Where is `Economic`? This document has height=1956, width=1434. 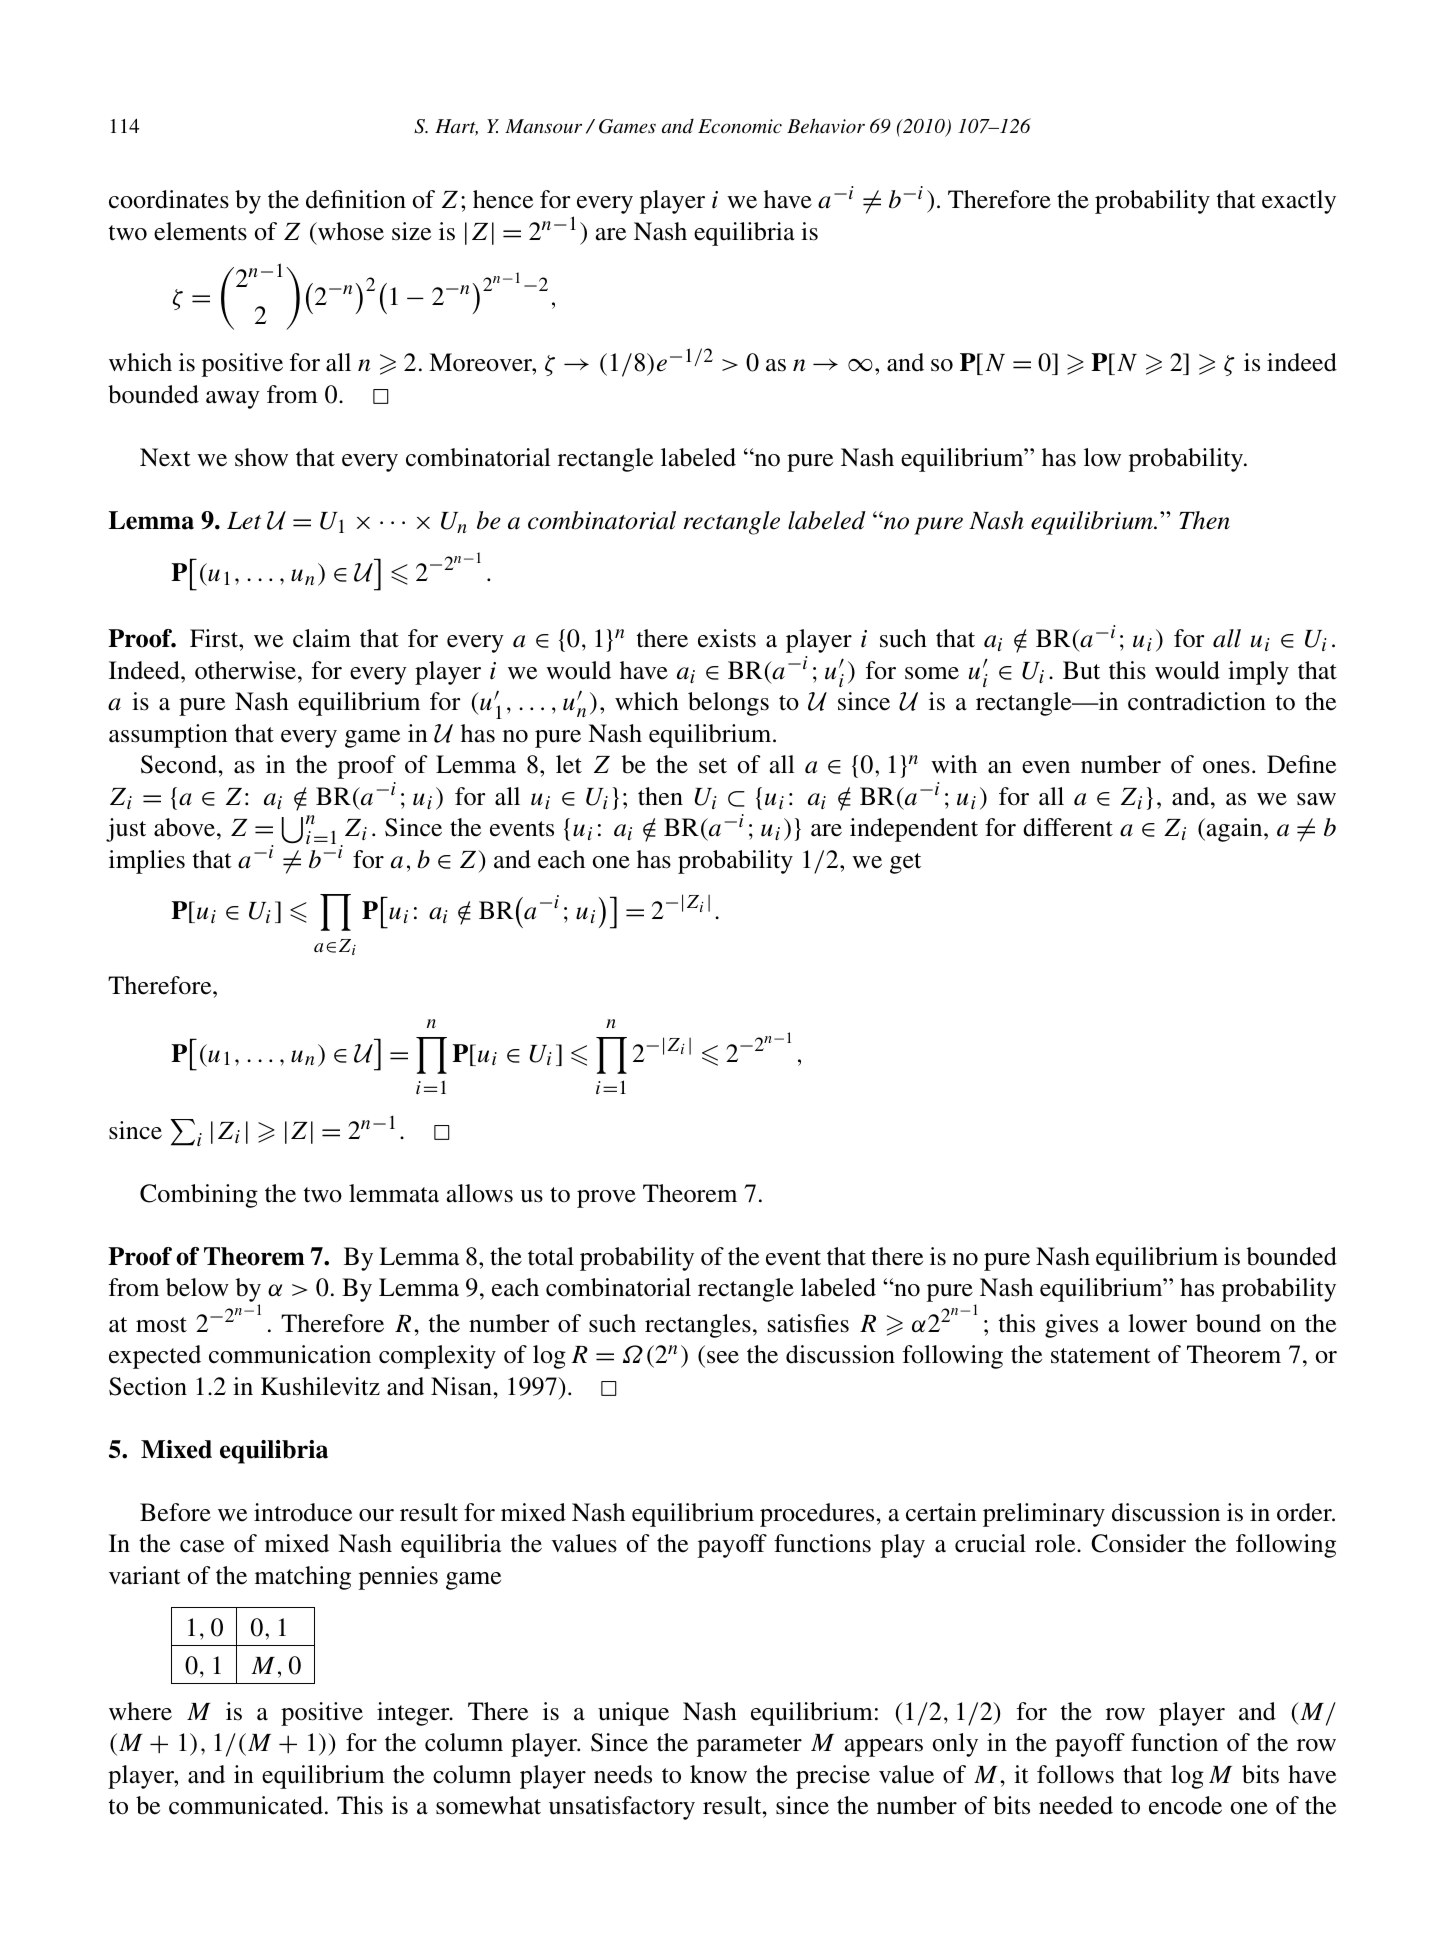
Economic is located at coordinates (740, 126).
